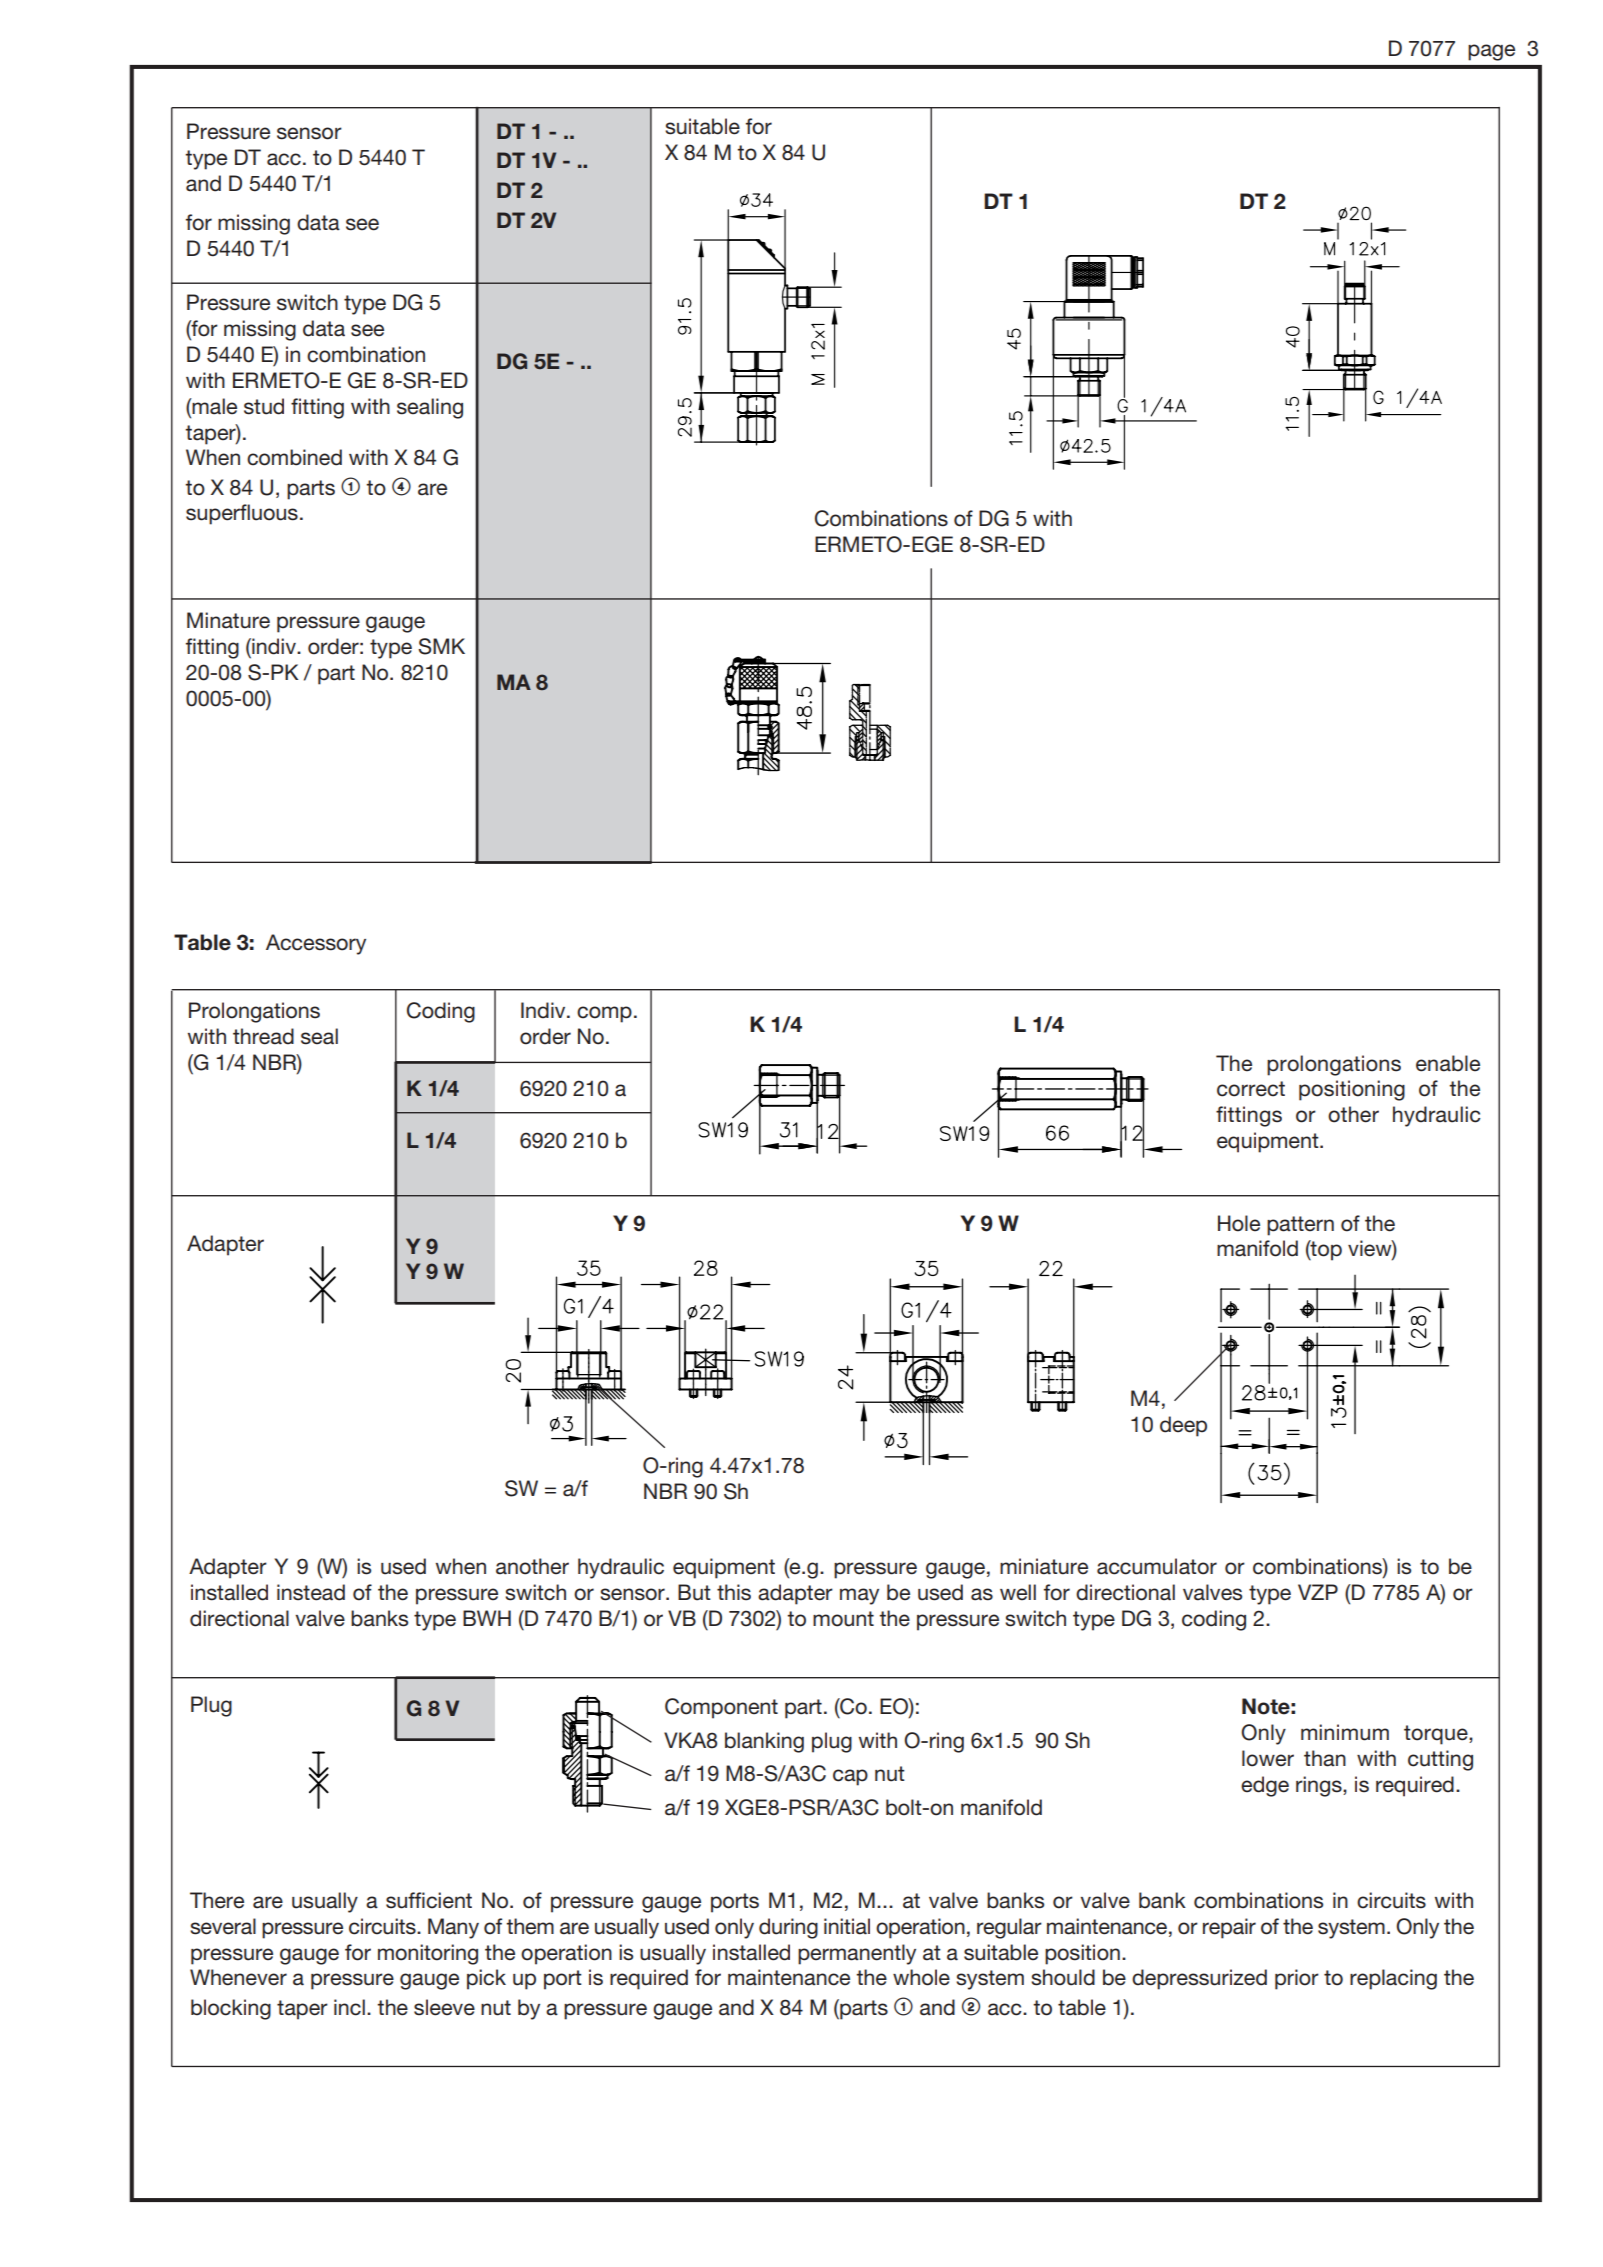  Describe the element at coordinates (294, 457) in the document. I see `combined` at that location.
